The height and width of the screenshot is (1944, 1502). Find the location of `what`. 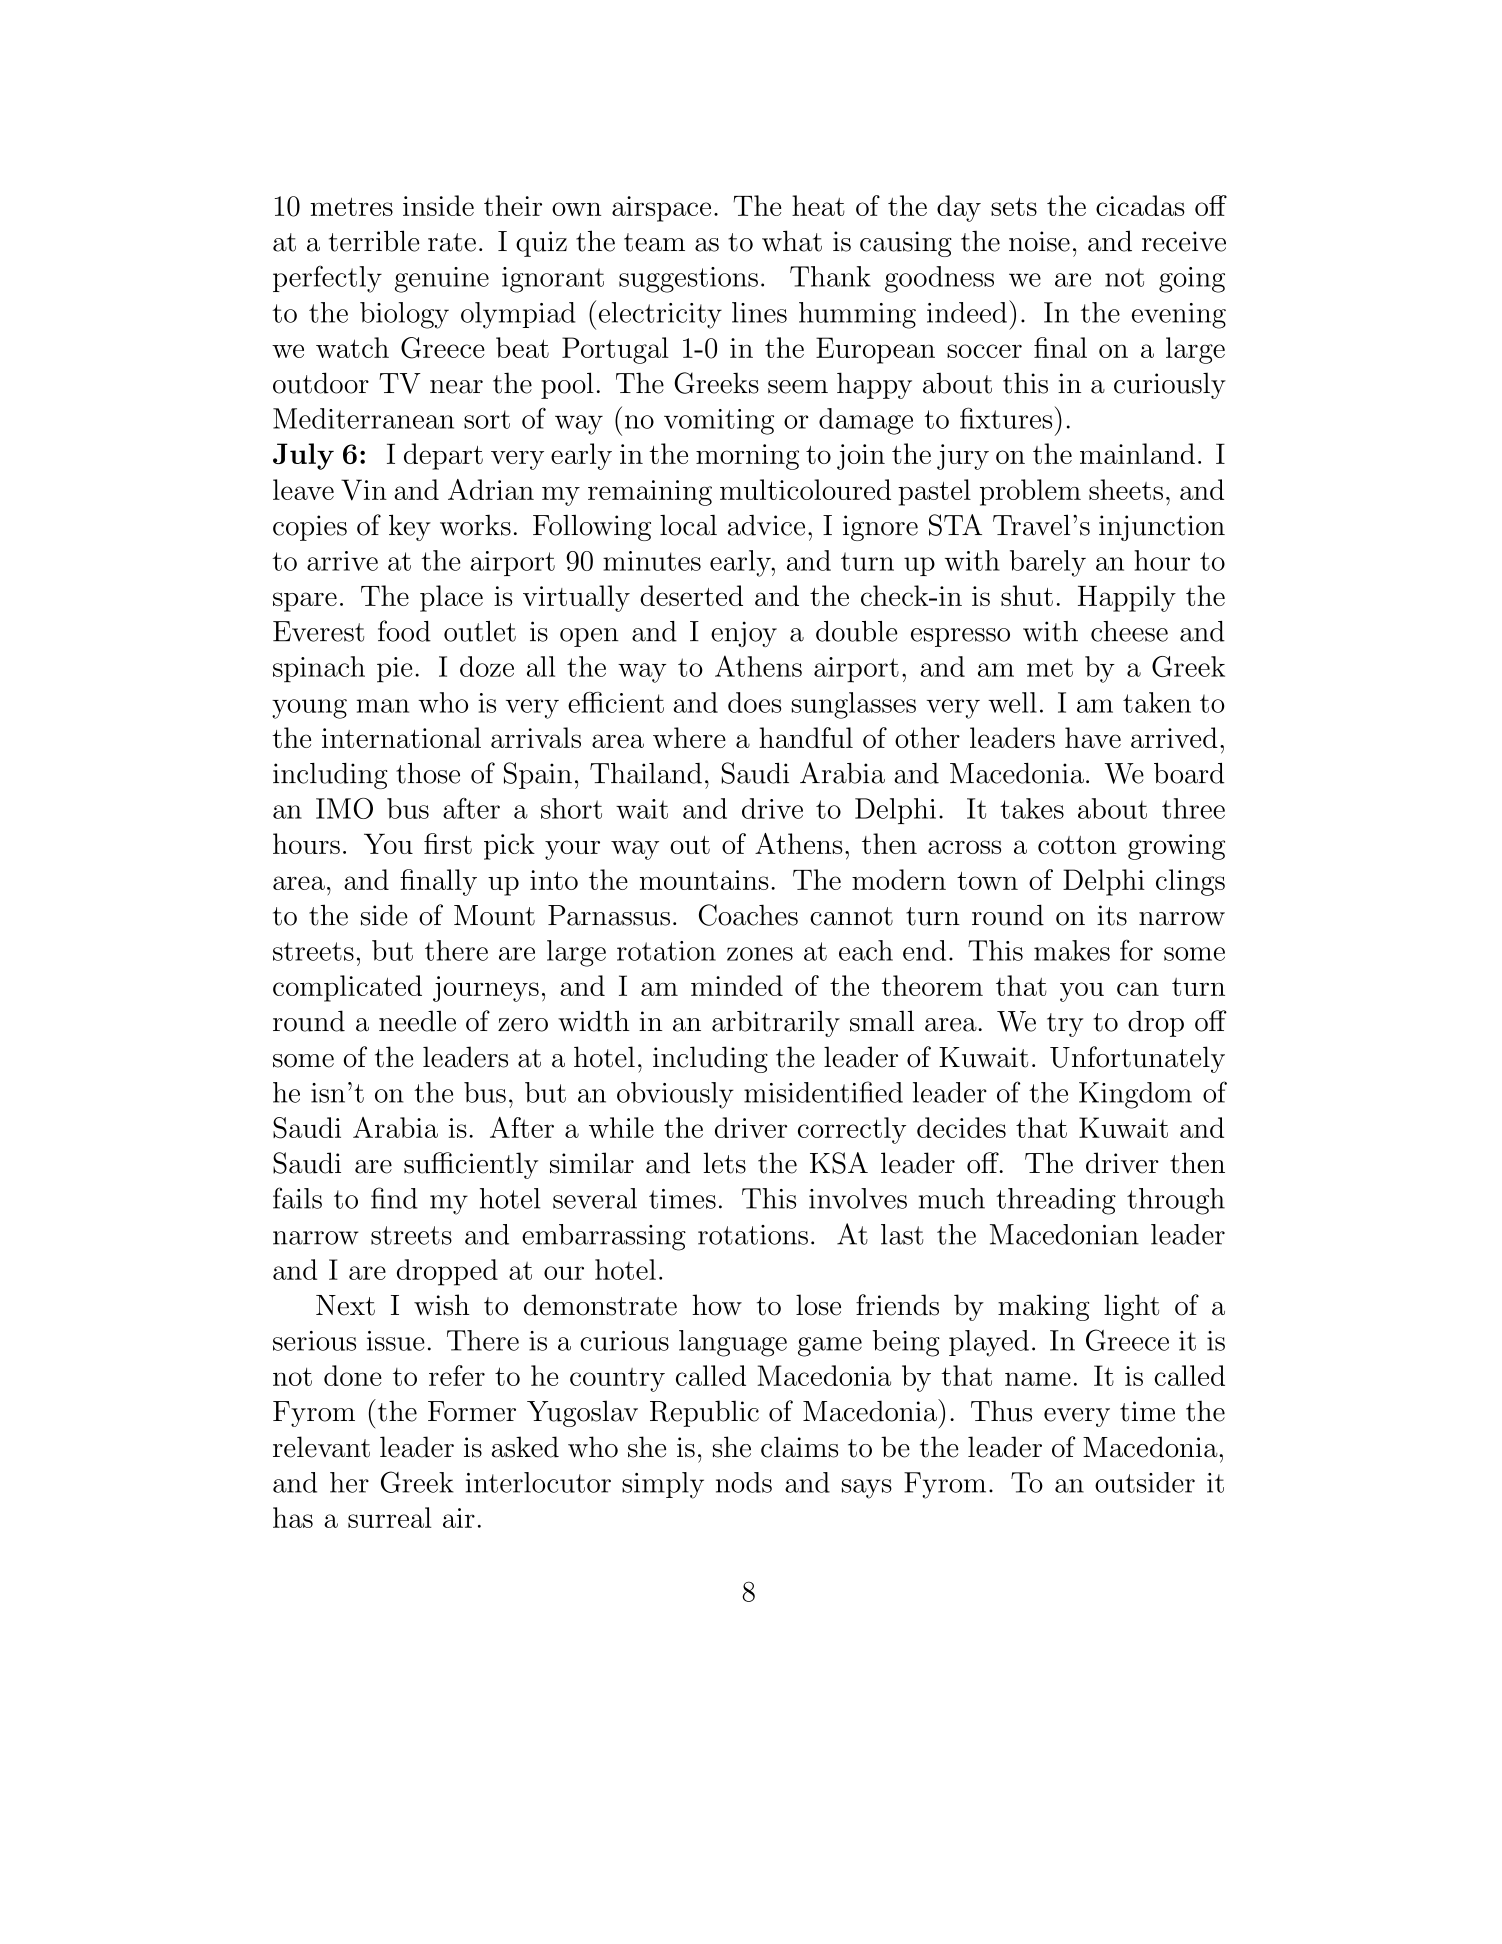

what is located at coordinates (792, 241).
